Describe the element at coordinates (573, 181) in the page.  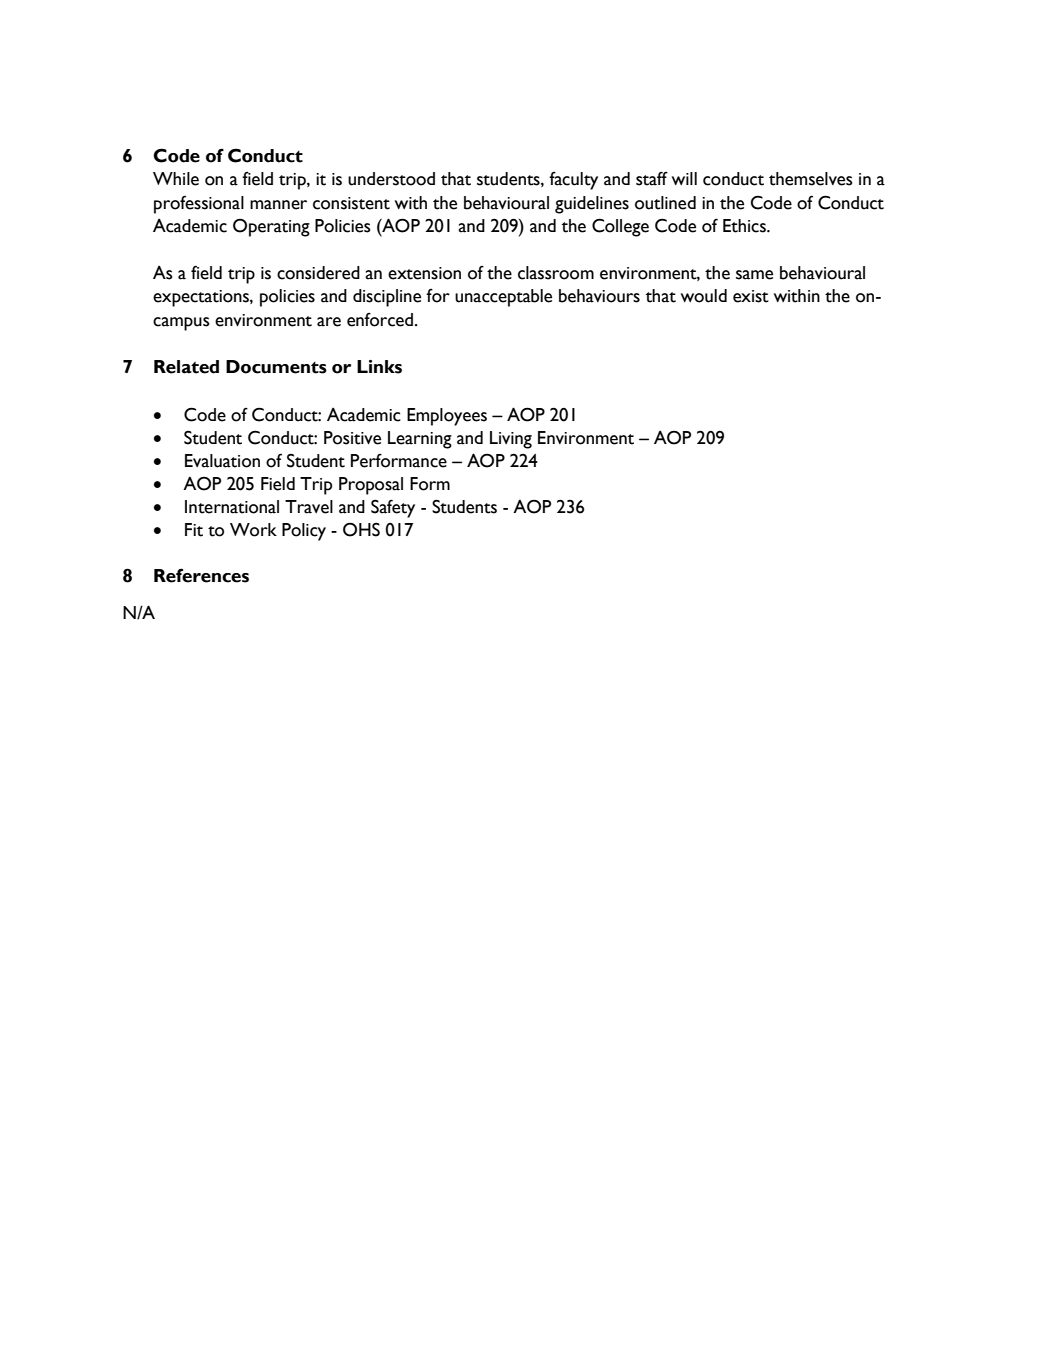
I see `faculty` at that location.
